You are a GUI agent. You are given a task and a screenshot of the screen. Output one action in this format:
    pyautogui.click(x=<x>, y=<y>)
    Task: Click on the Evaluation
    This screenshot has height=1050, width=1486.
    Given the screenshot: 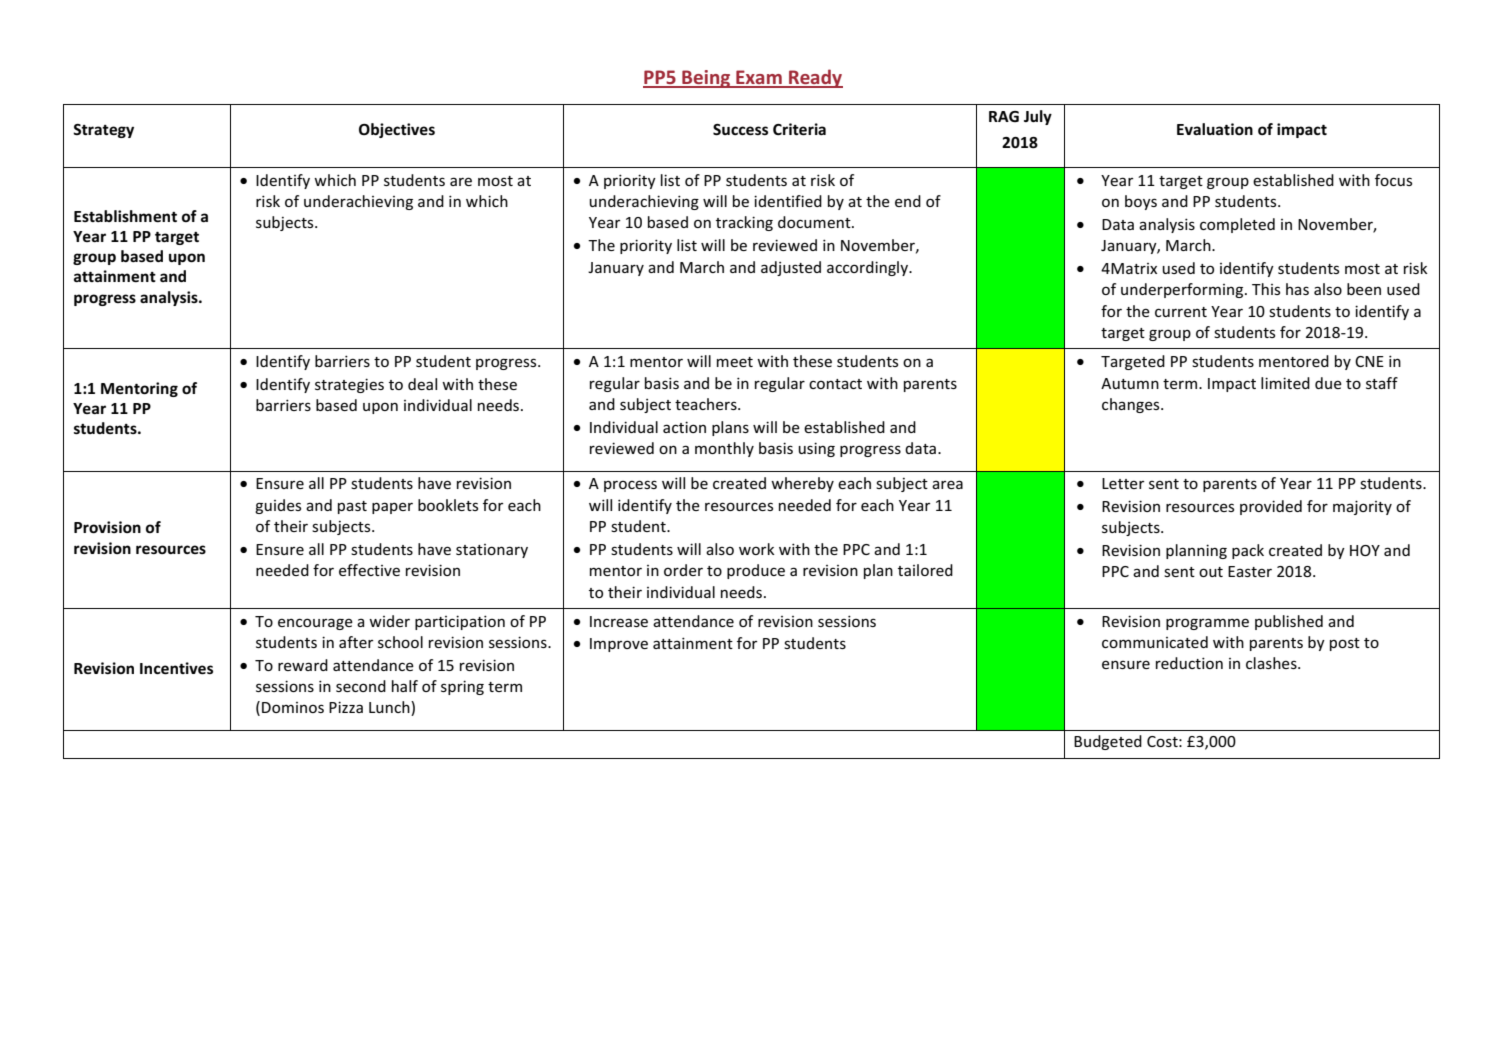 What is the action you would take?
    pyautogui.click(x=1215, y=129)
